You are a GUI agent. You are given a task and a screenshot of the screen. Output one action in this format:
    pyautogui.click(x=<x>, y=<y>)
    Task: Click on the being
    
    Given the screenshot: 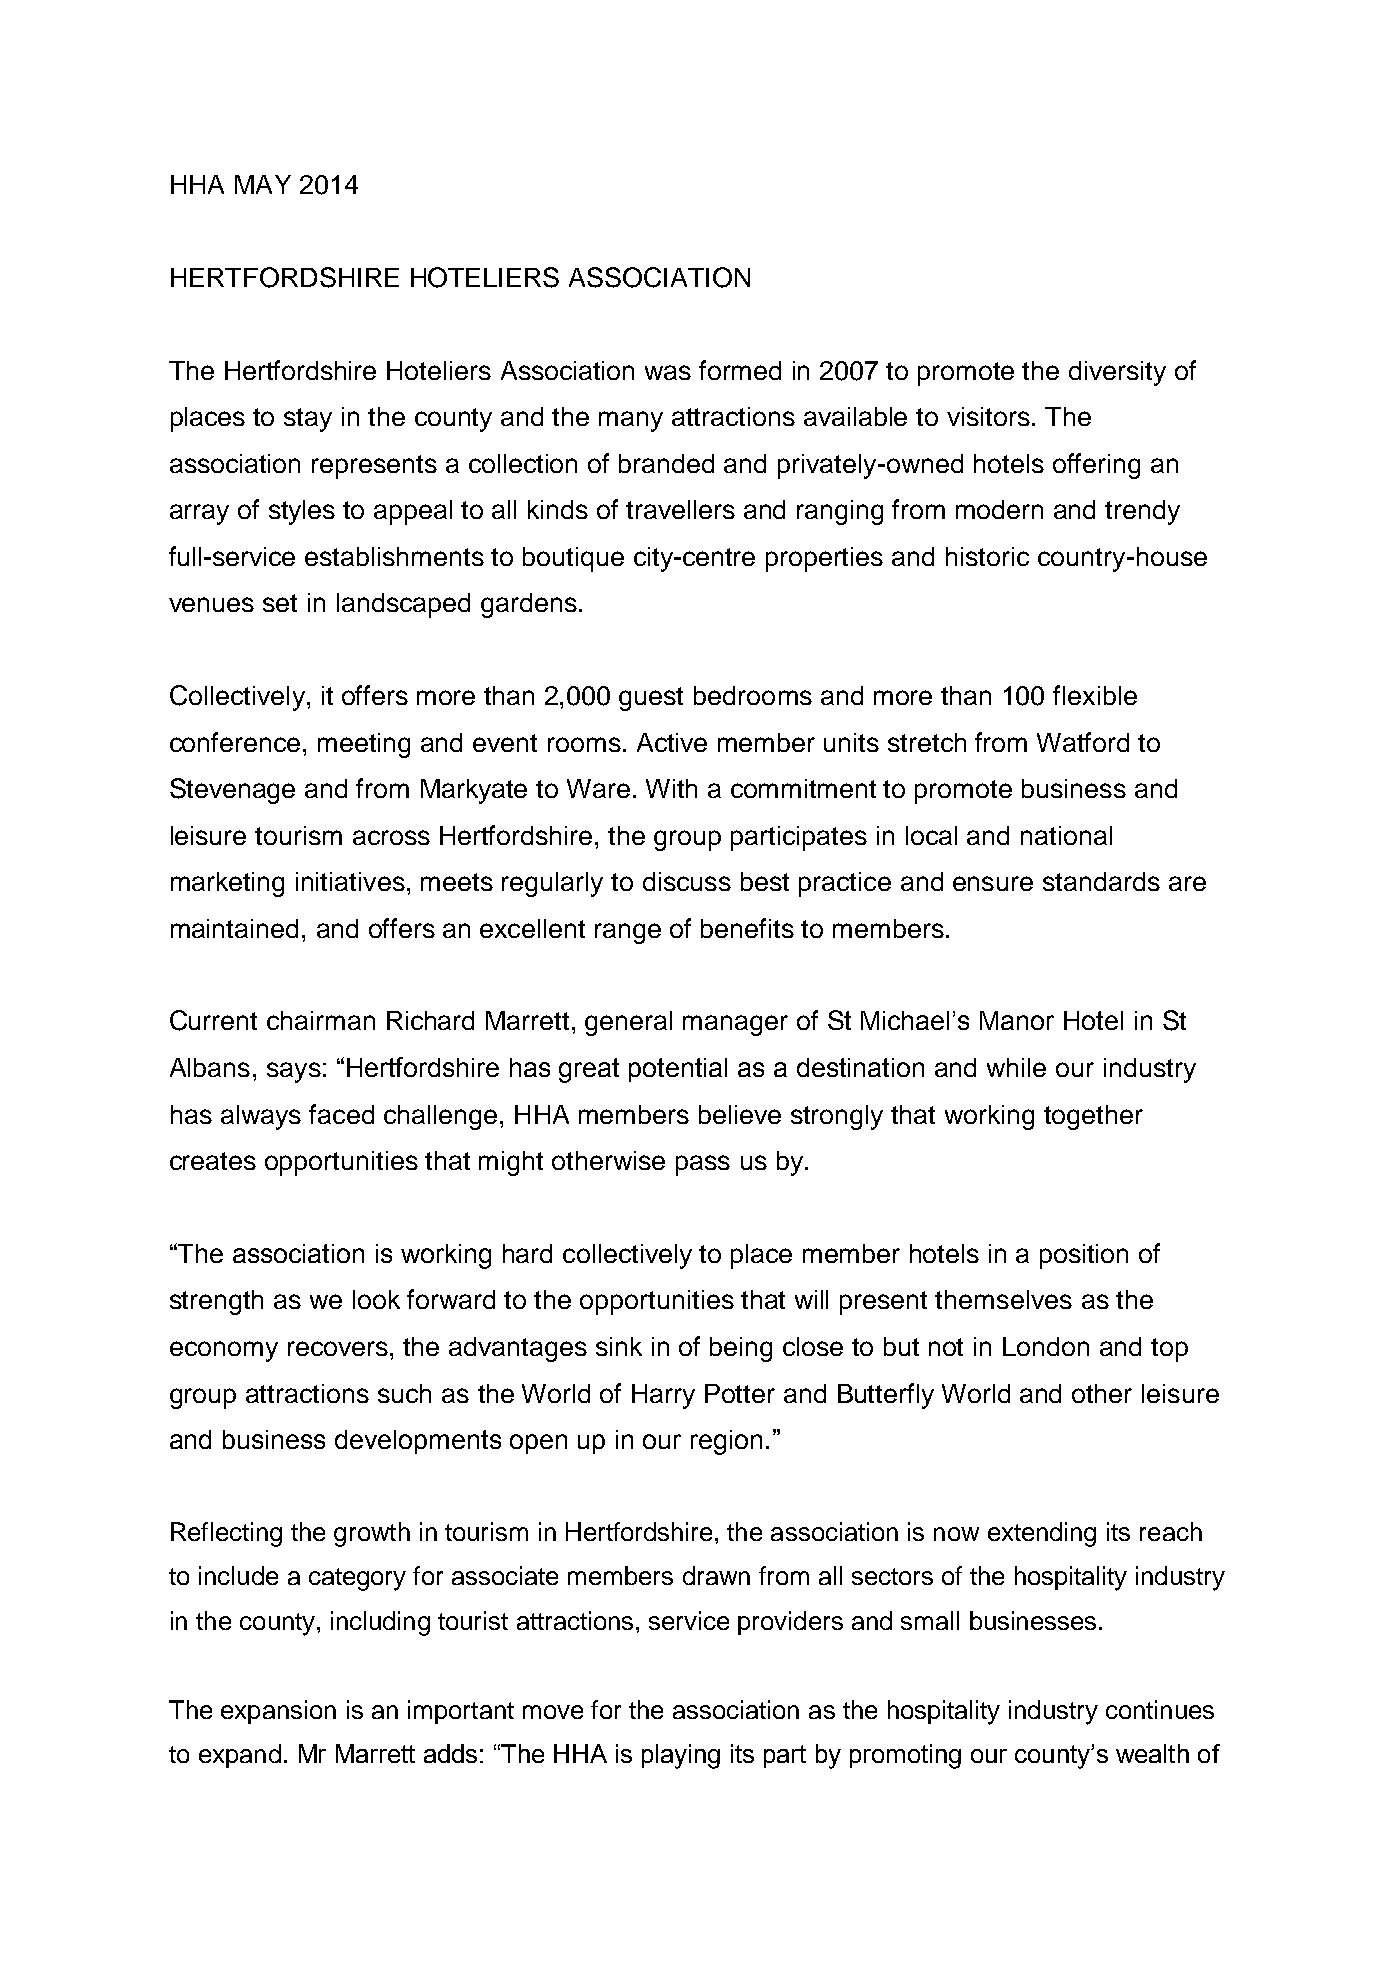 What is the action you would take?
    pyautogui.click(x=741, y=1349)
